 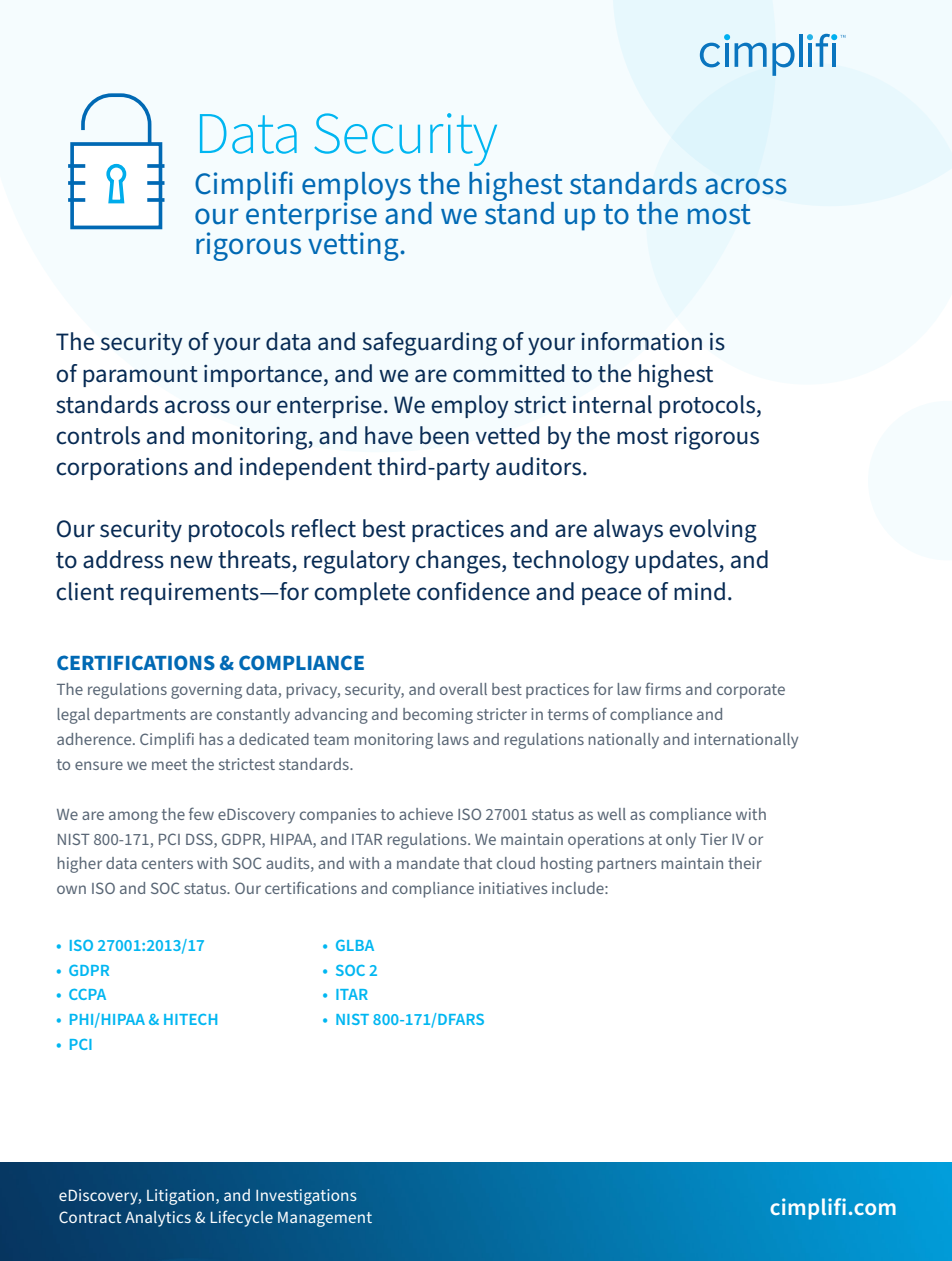 What do you see at coordinates (206, 691) in the image?
I see `governing` at bounding box center [206, 691].
